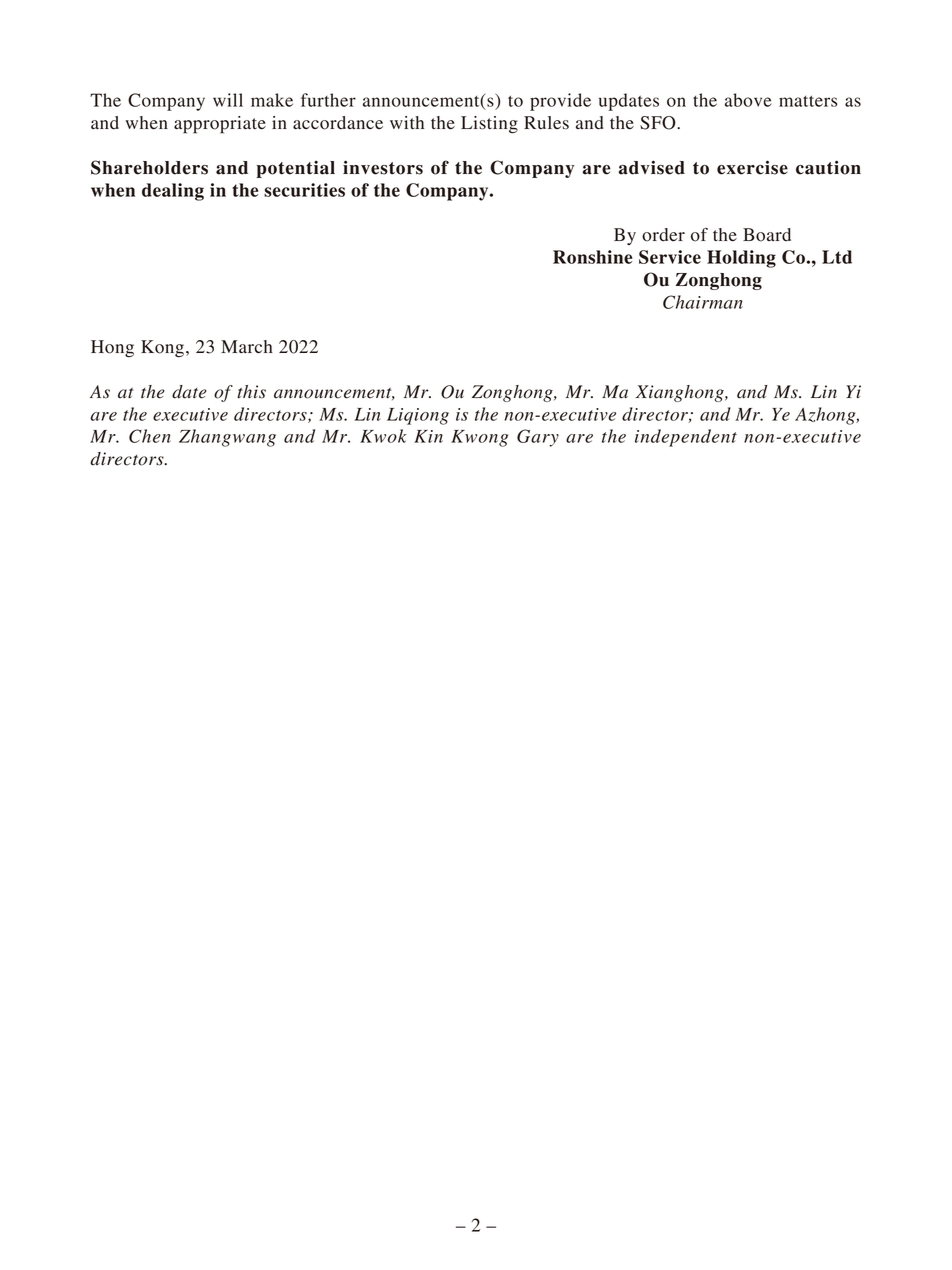 The height and width of the screenshot is (1270, 952). I want to click on exercise, so click(752, 167).
